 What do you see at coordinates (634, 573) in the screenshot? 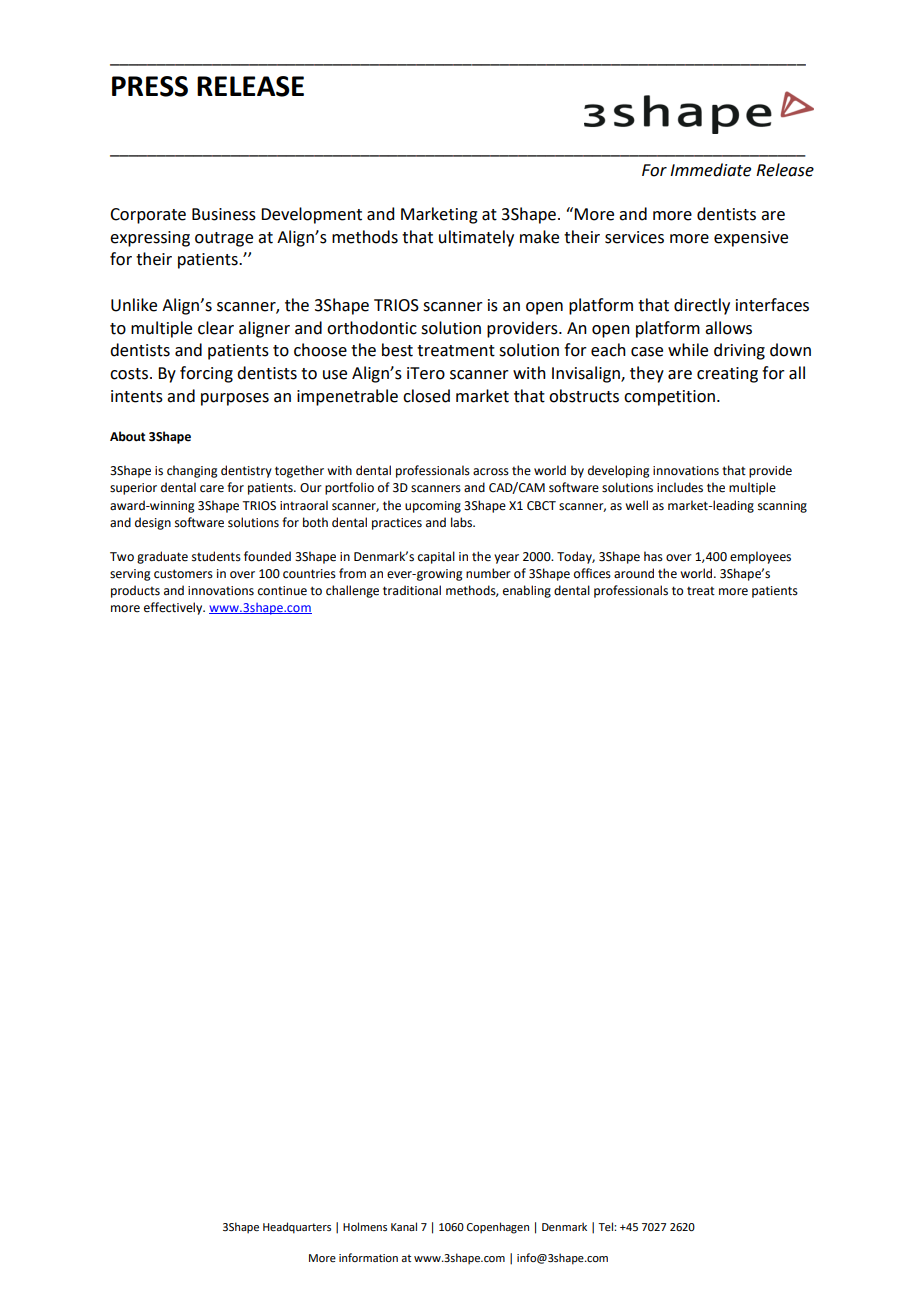
I see `around` at bounding box center [634, 573].
